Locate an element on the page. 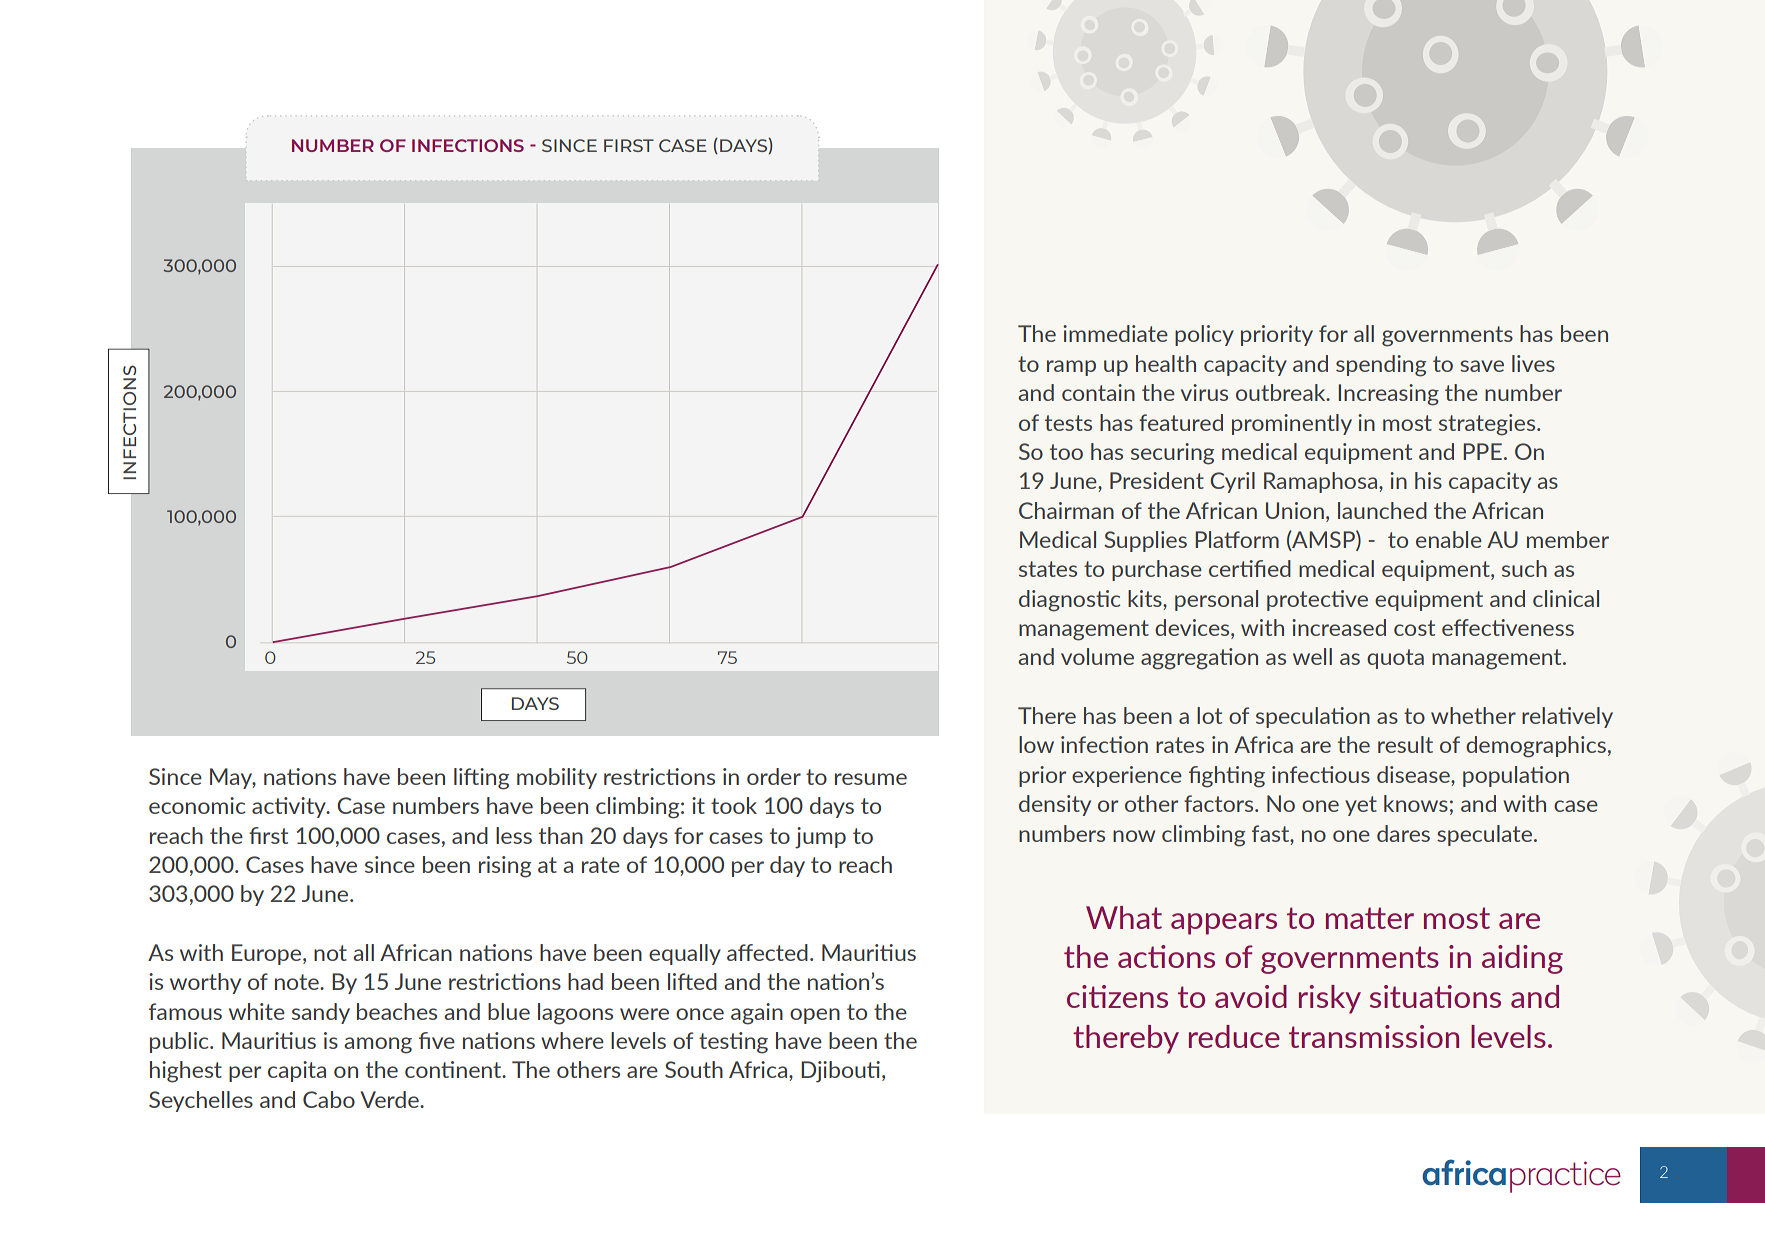 The width and height of the page is (1765, 1248). capita is located at coordinates (297, 1071).
